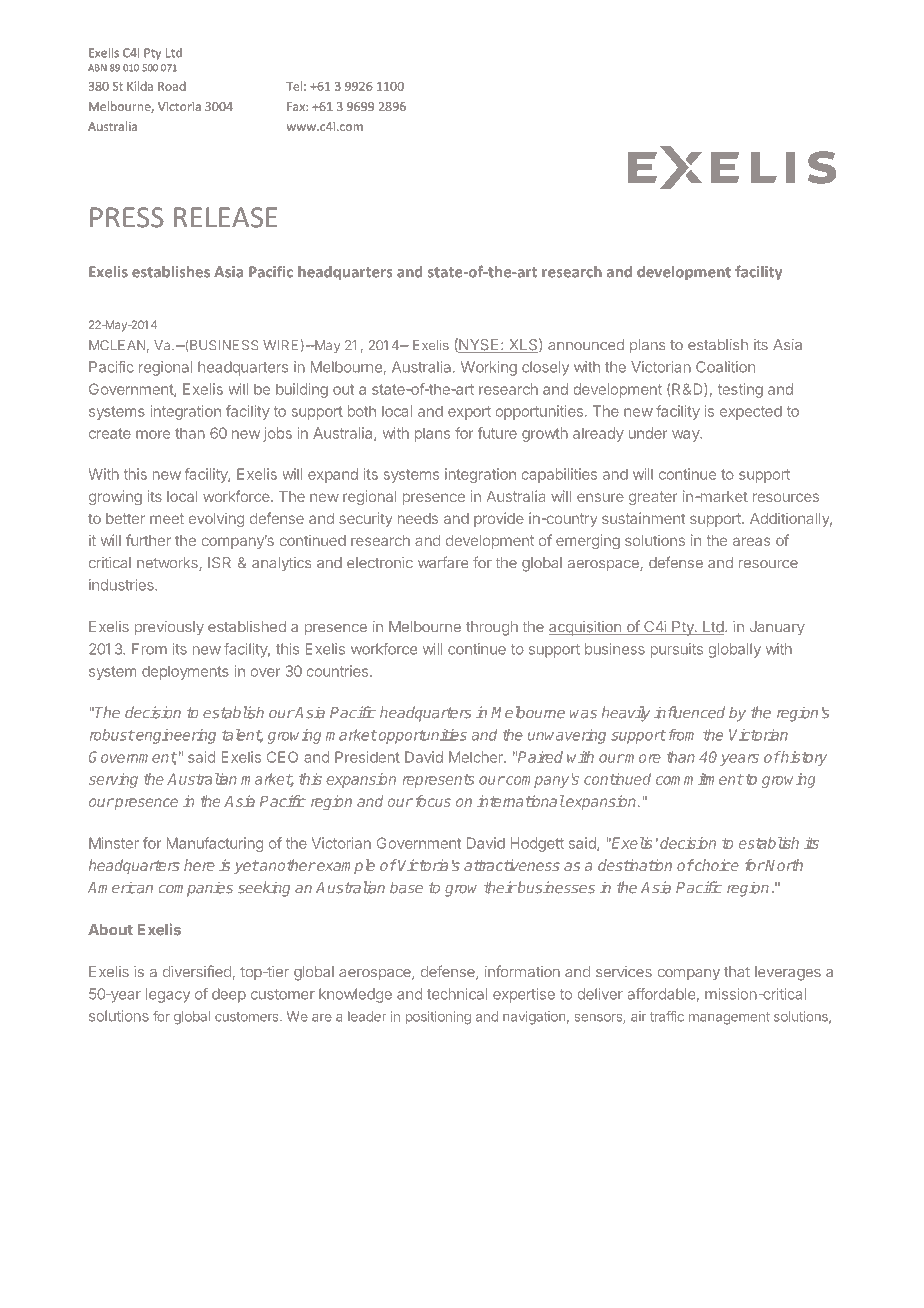 Image resolution: width=924 pixels, height=1308 pixels. I want to click on announced, so click(586, 345).
